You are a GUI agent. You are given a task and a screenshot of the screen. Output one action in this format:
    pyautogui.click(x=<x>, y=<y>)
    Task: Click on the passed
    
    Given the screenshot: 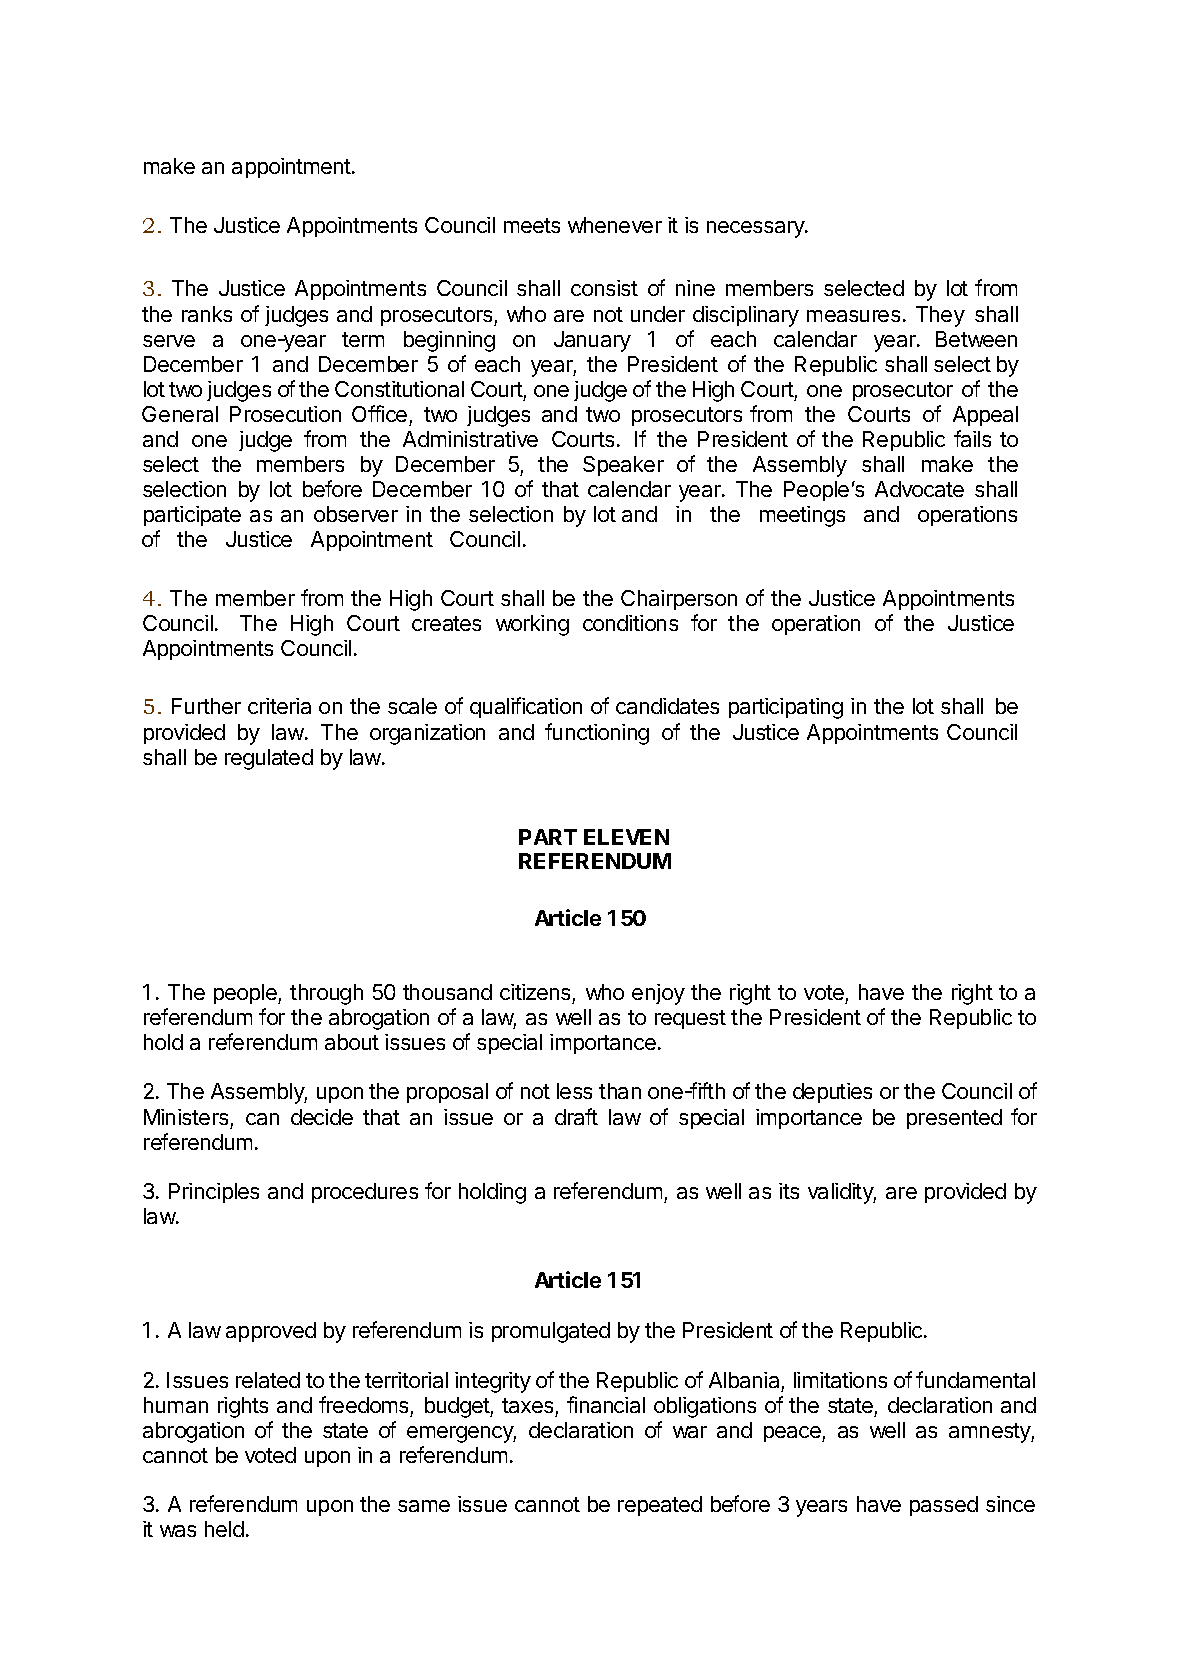 What is the action you would take?
    pyautogui.click(x=944, y=1506)
